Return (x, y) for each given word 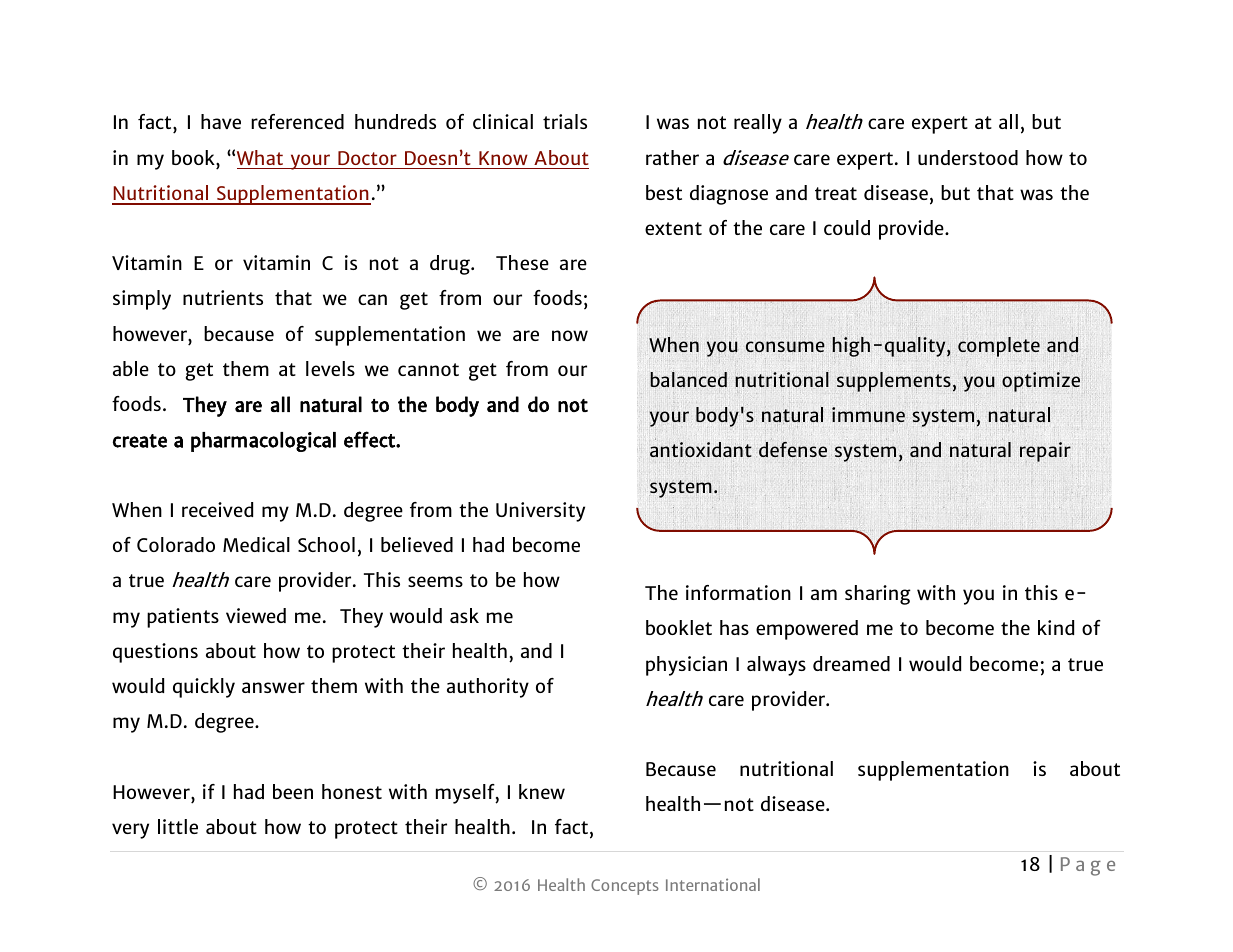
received (217, 509)
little (178, 826)
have (221, 121)
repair (1045, 452)
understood (968, 157)
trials (565, 121)
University (540, 512)
